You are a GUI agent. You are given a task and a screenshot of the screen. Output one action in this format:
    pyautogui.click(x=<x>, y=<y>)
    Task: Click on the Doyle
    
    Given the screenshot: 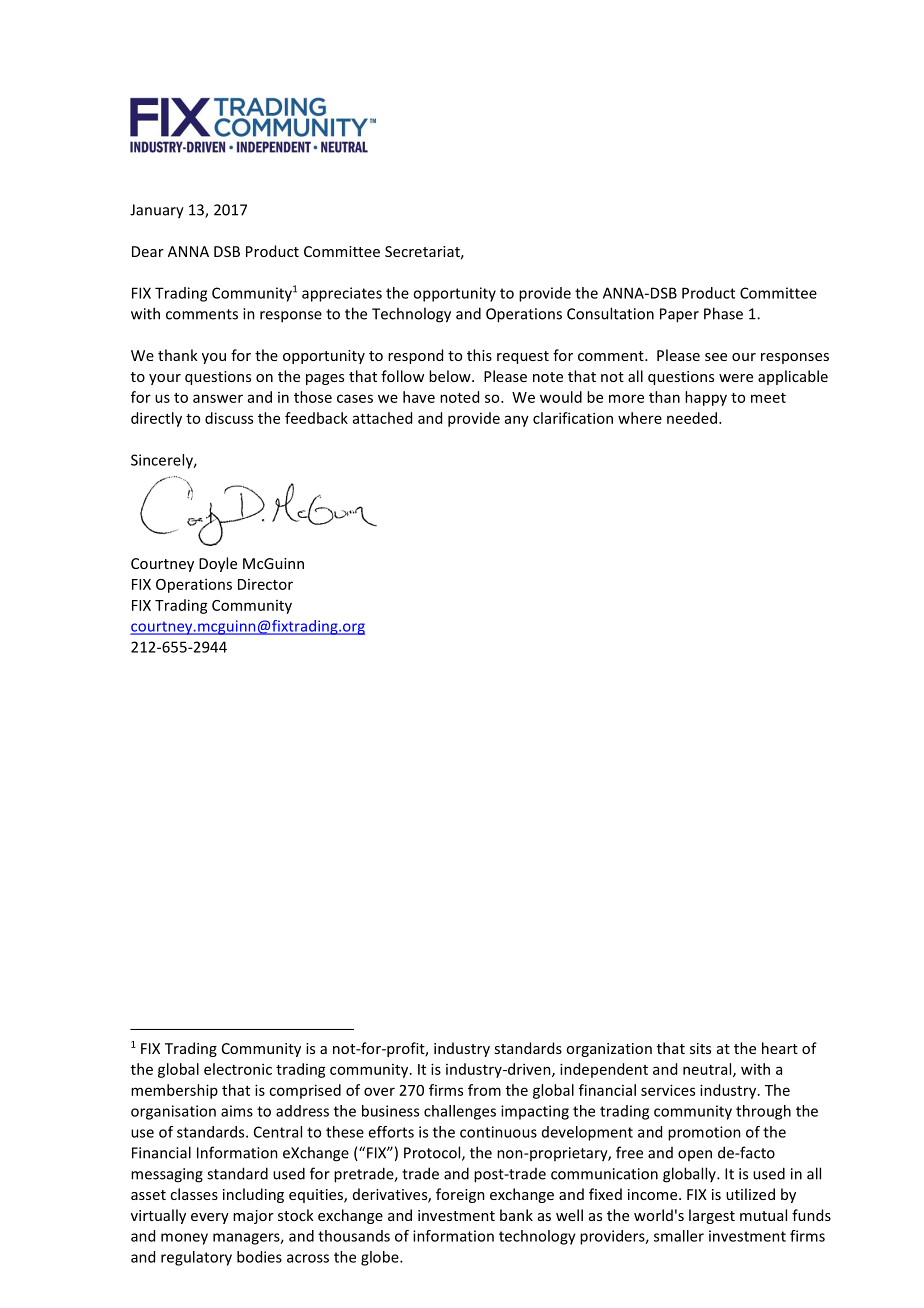 What is the action you would take?
    pyautogui.click(x=218, y=564)
